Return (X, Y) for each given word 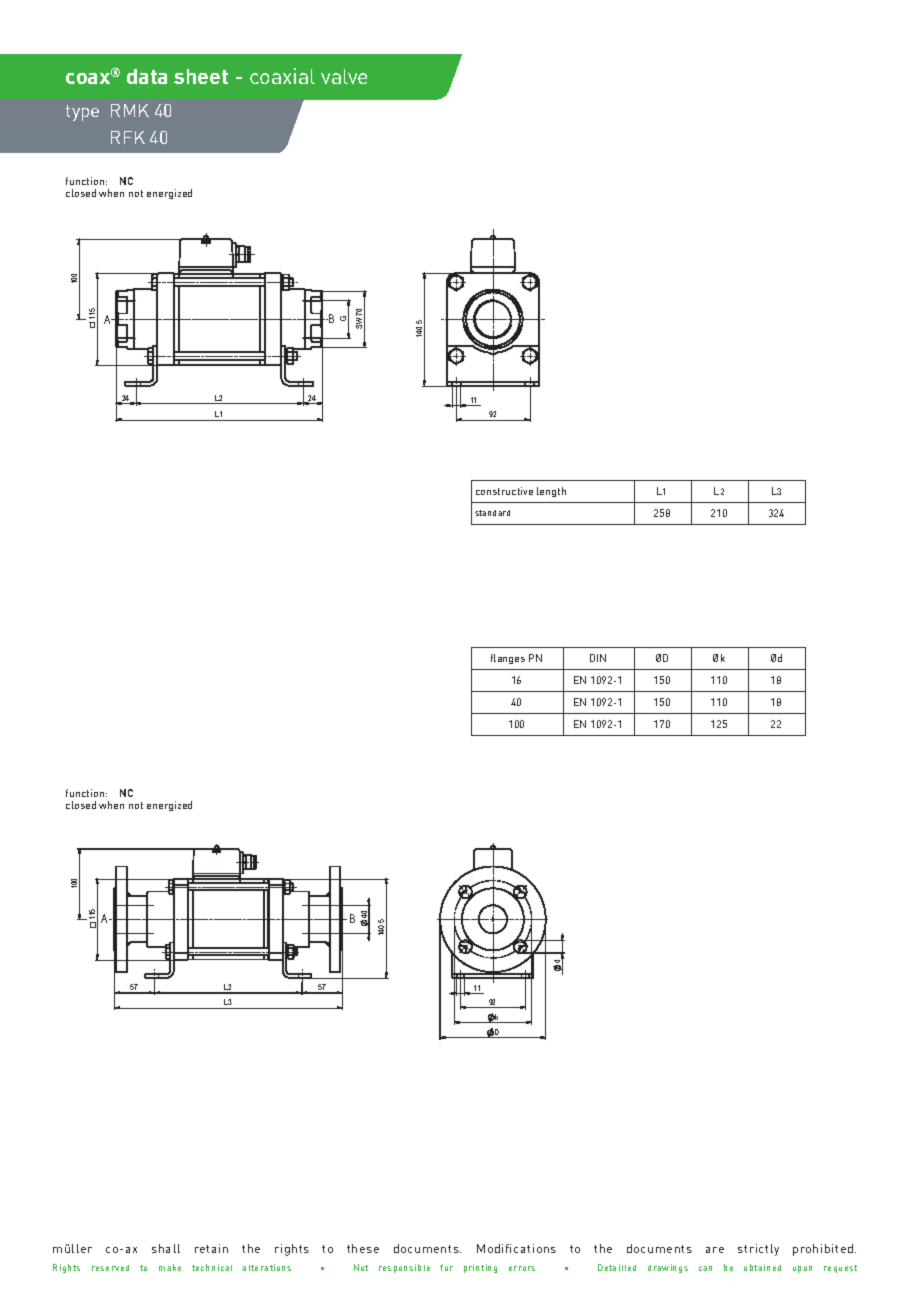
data (147, 76)
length (551, 492)
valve (344, 76)
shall (166, 1248)
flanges (508, 659)
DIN (598, 658)
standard (492, 513)
